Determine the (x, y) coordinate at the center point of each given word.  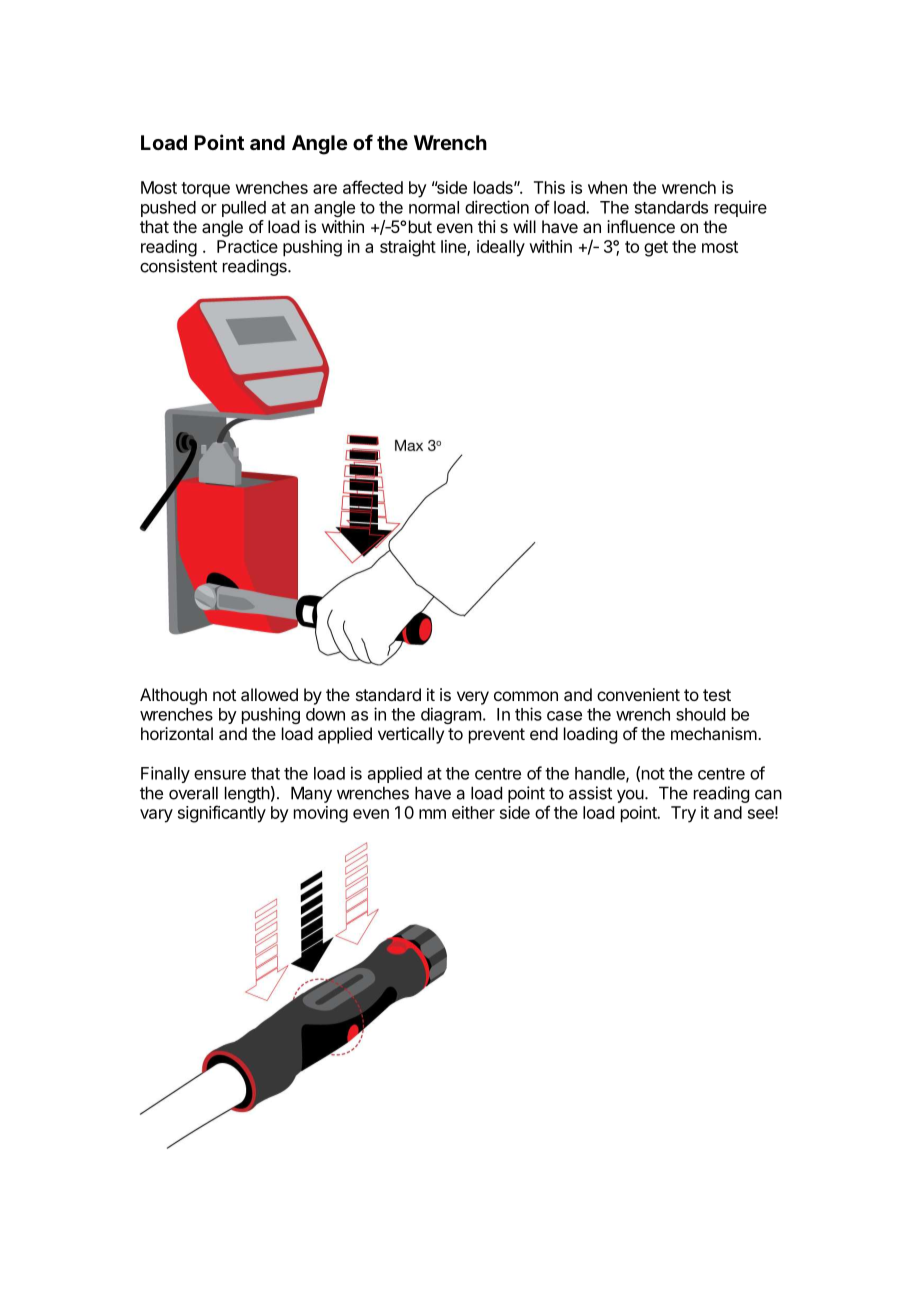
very (473, 698)
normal (434, 207)
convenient (638, 694)
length (247, 794)
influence (641, 226)
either (473, 812)
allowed (269, 694)
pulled (244, 209)
